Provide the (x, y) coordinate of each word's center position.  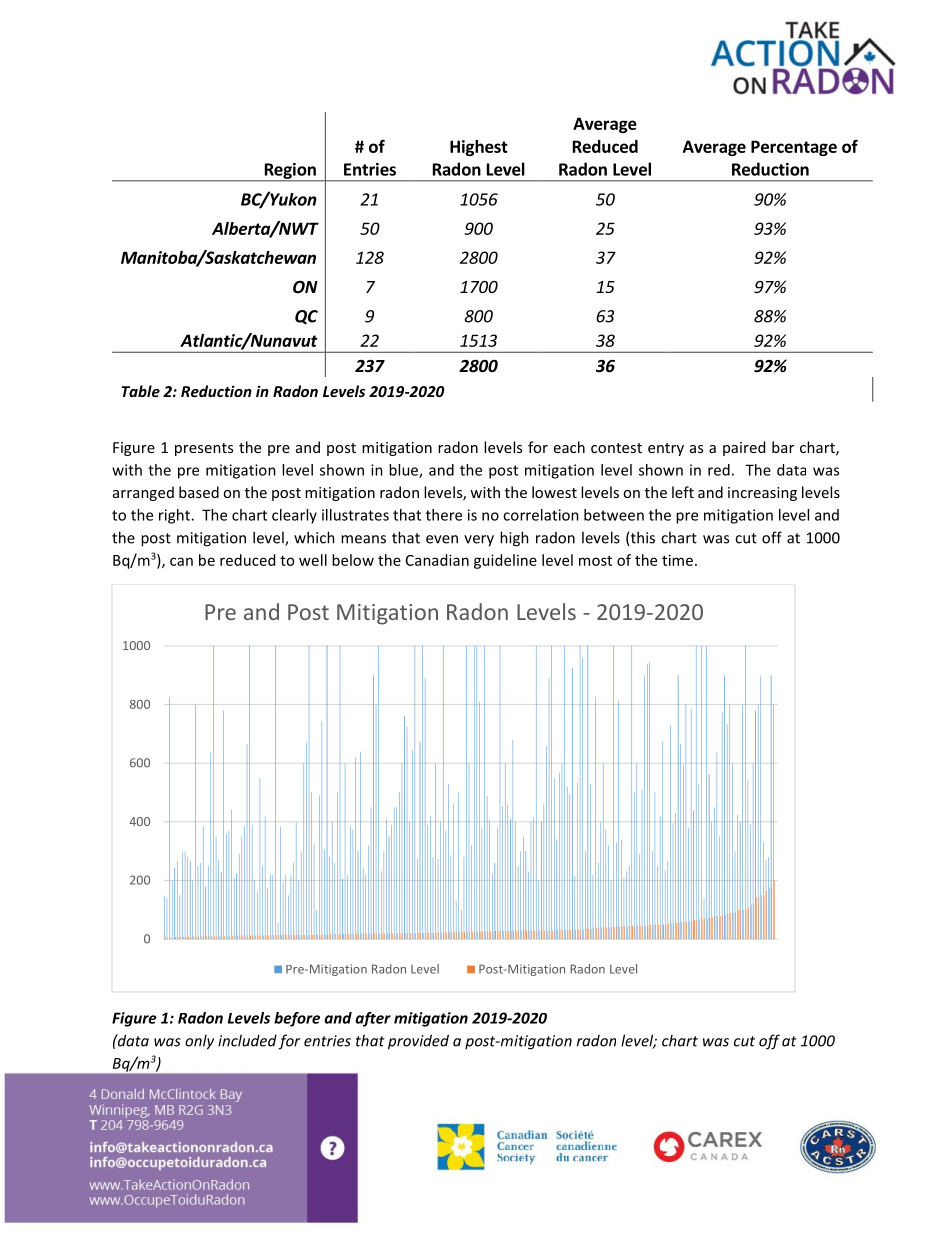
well (313, 560)
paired (744, 448)
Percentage (794, 148)
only (199, 1042)
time (677, 560)
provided (418, 1042)
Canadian (437, 560)
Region (290, 172)
